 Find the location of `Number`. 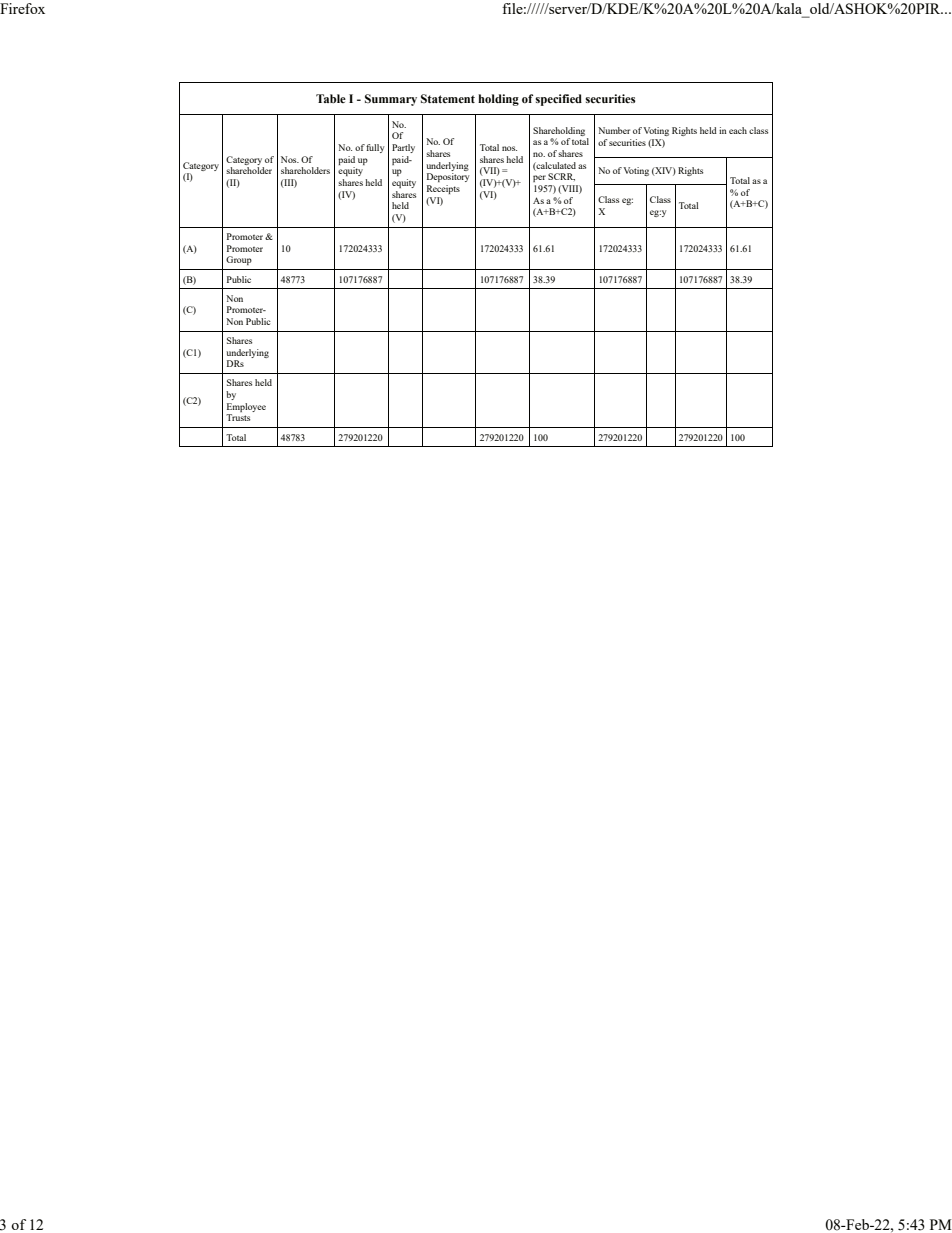

Number is located at coordinates (614, 130).
